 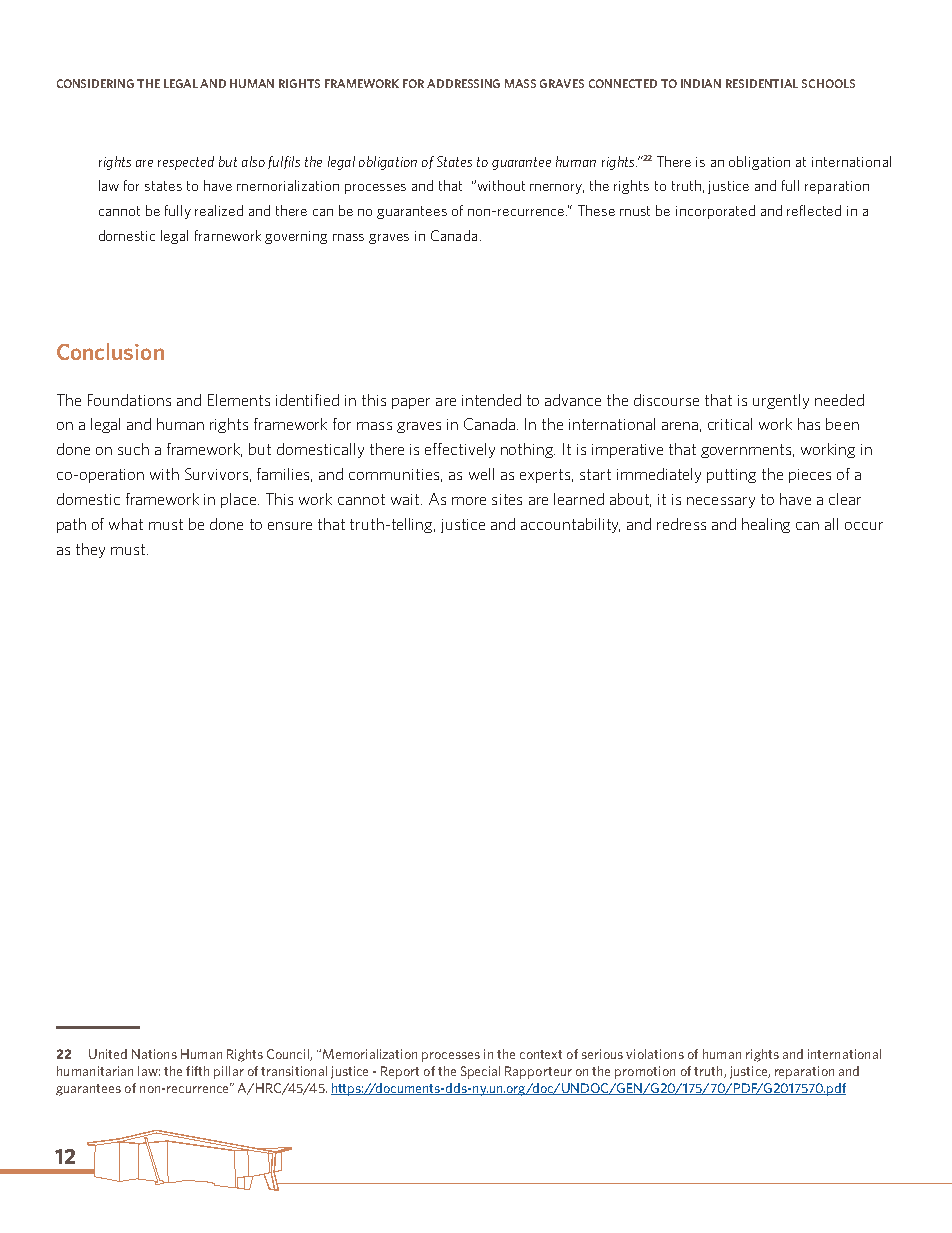 I want to click on Special, so click(x=480, y=1072).
